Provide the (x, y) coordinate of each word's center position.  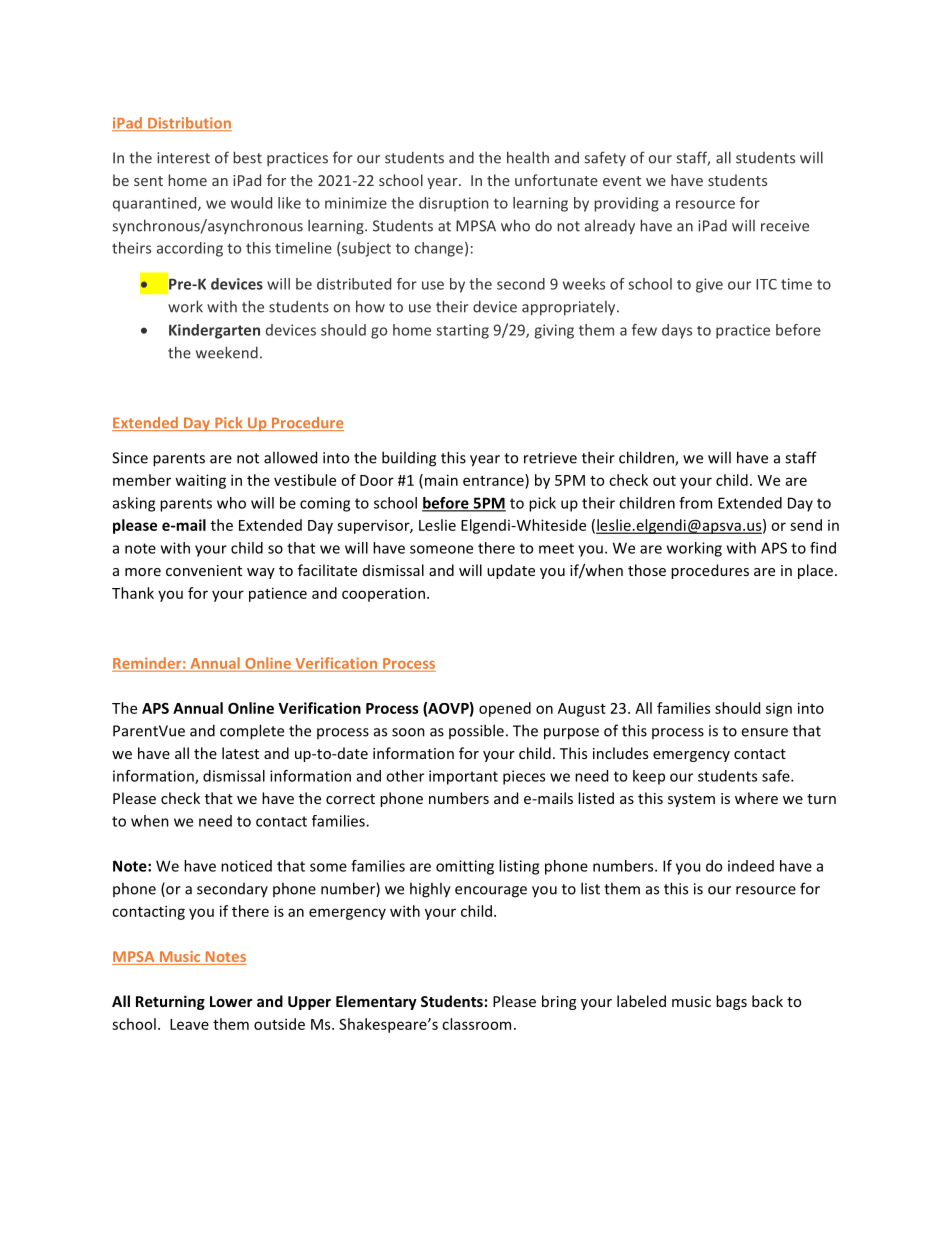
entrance (494, 480)
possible (476, 731)
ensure (764, 732)
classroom (476, 1024)
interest (183, 158)
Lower (231, 1001)
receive (785, 226)
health (528, 157)
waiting (200, 481)
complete (252, 732)
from (695, 503)
